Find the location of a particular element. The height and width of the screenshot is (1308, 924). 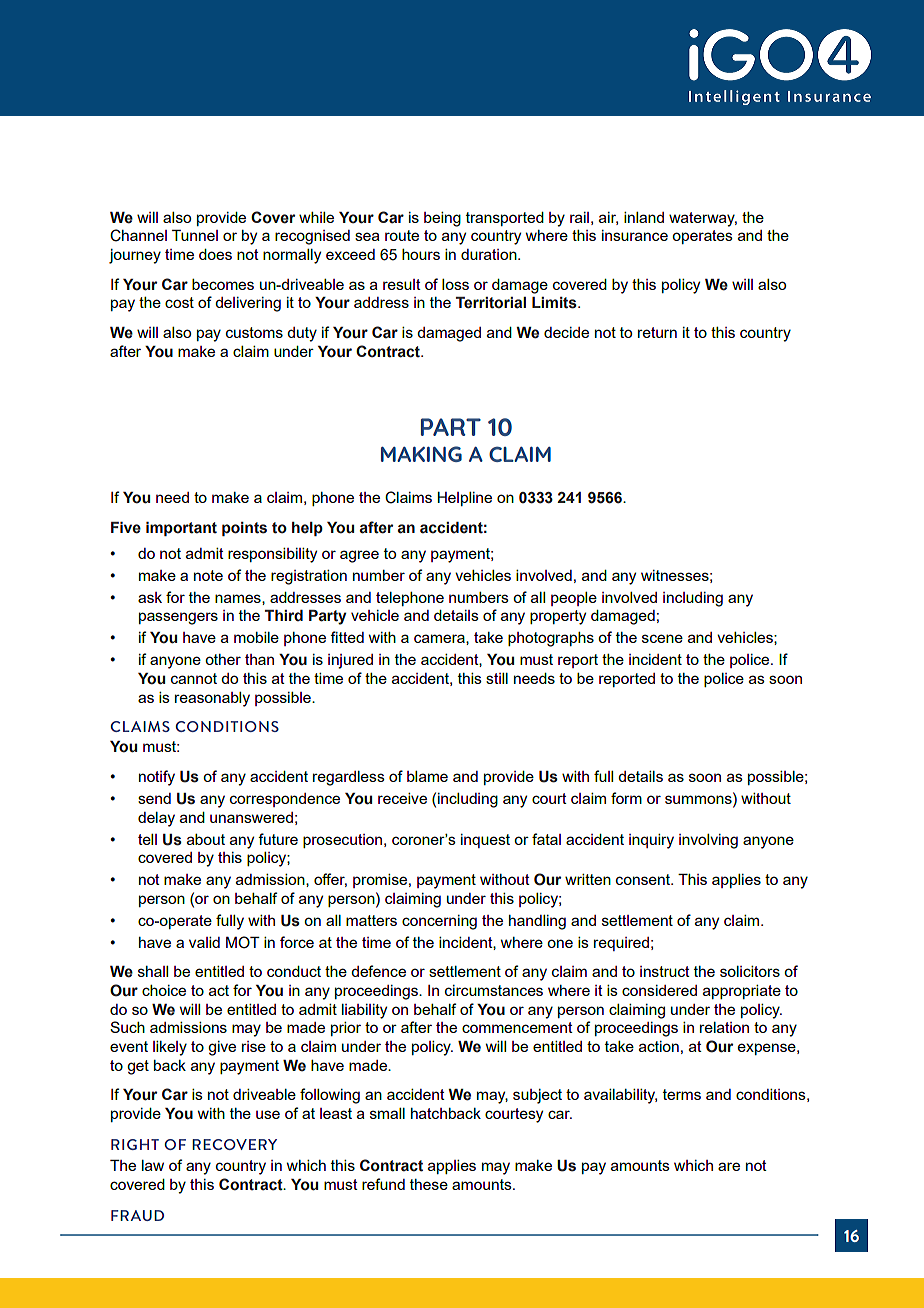

scene is located at coordinates (662, 638).
